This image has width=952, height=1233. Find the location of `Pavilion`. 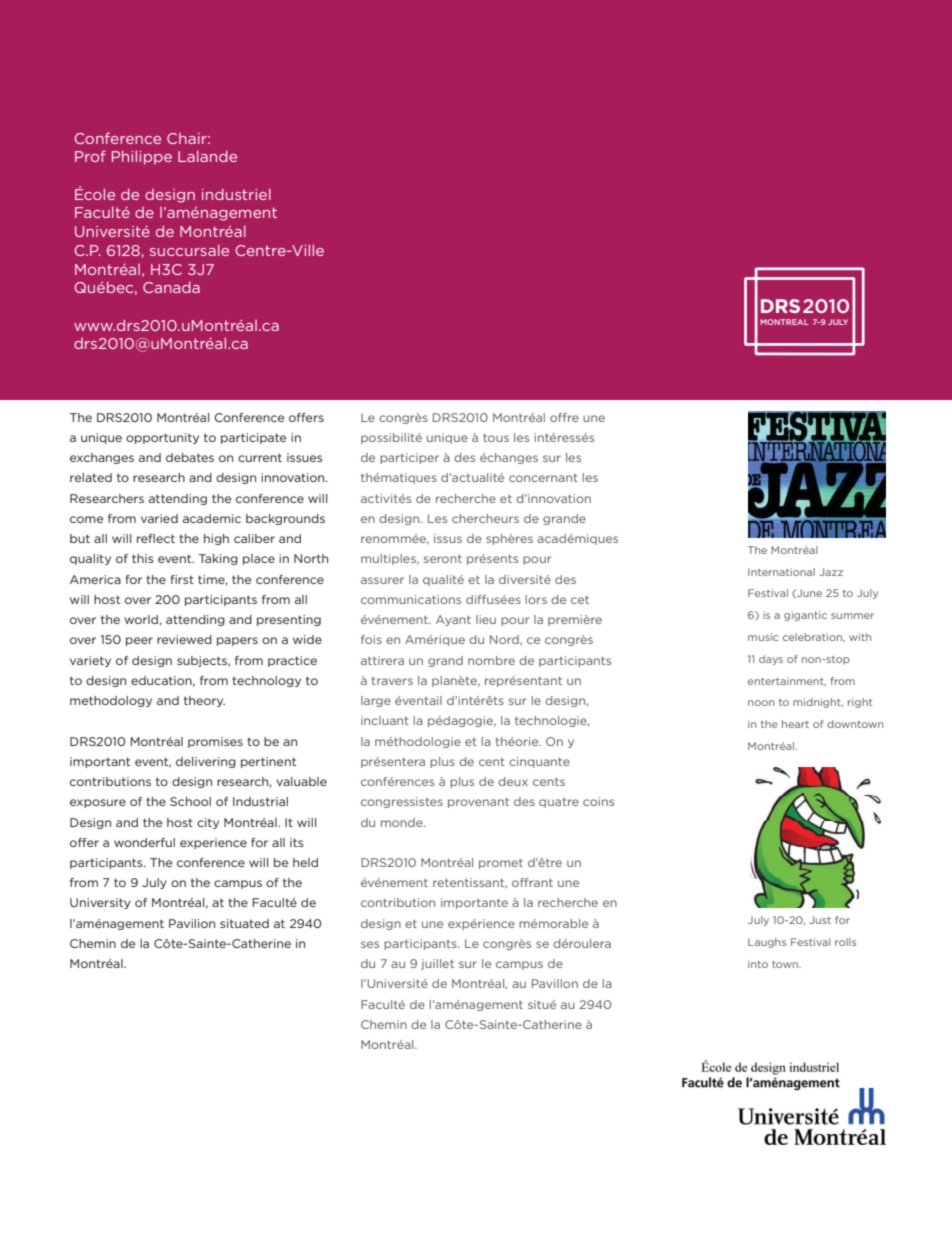

Pavilion is located at coordinates (192, 923).
